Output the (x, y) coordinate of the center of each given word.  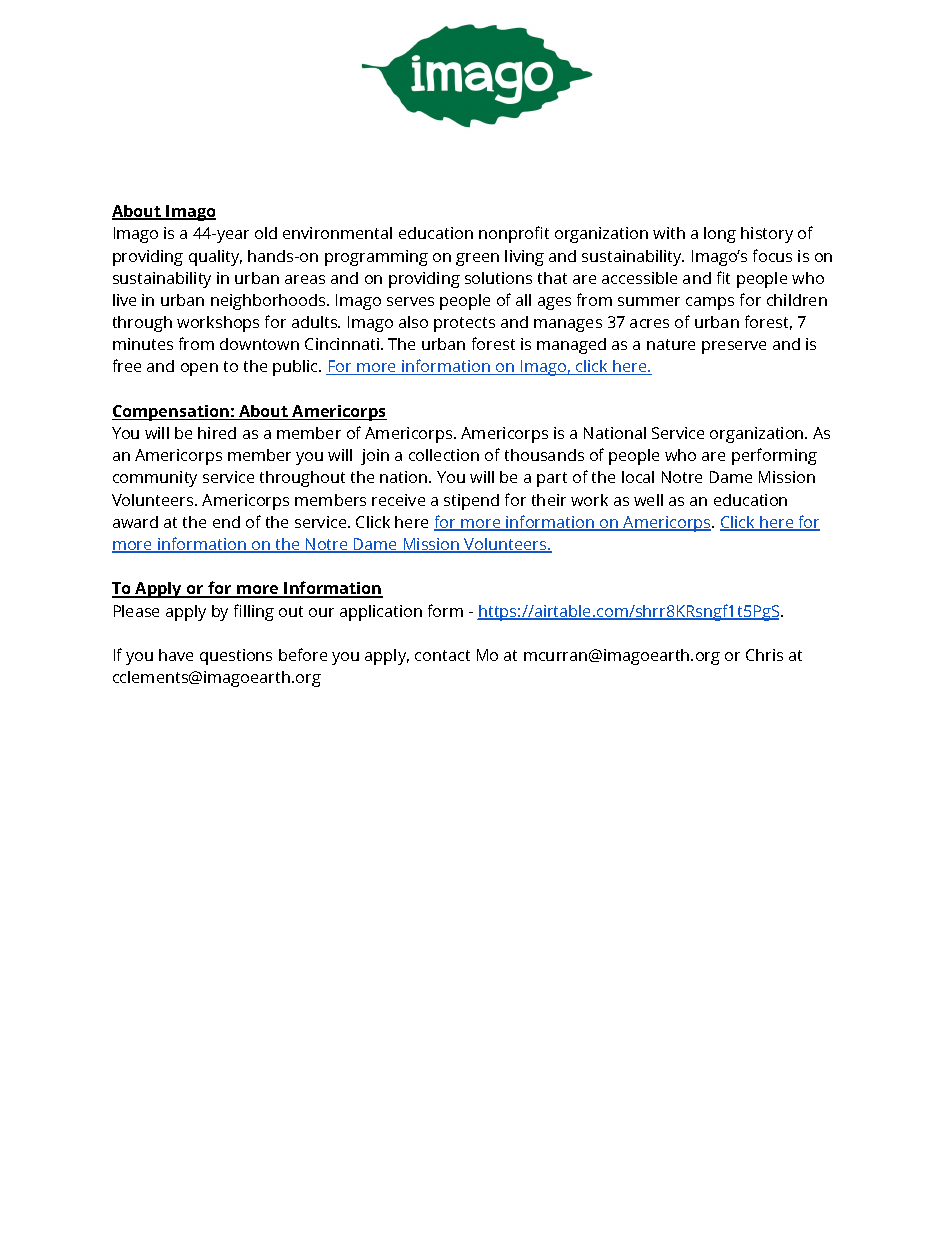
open (199, 369)
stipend (471, 502)
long (720, 235)
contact (442, 655)
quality (215, 258)
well (648, 500)
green (477, 259)
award (135, 522)
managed (571, 346)
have (176, 655)
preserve (734, 347)
